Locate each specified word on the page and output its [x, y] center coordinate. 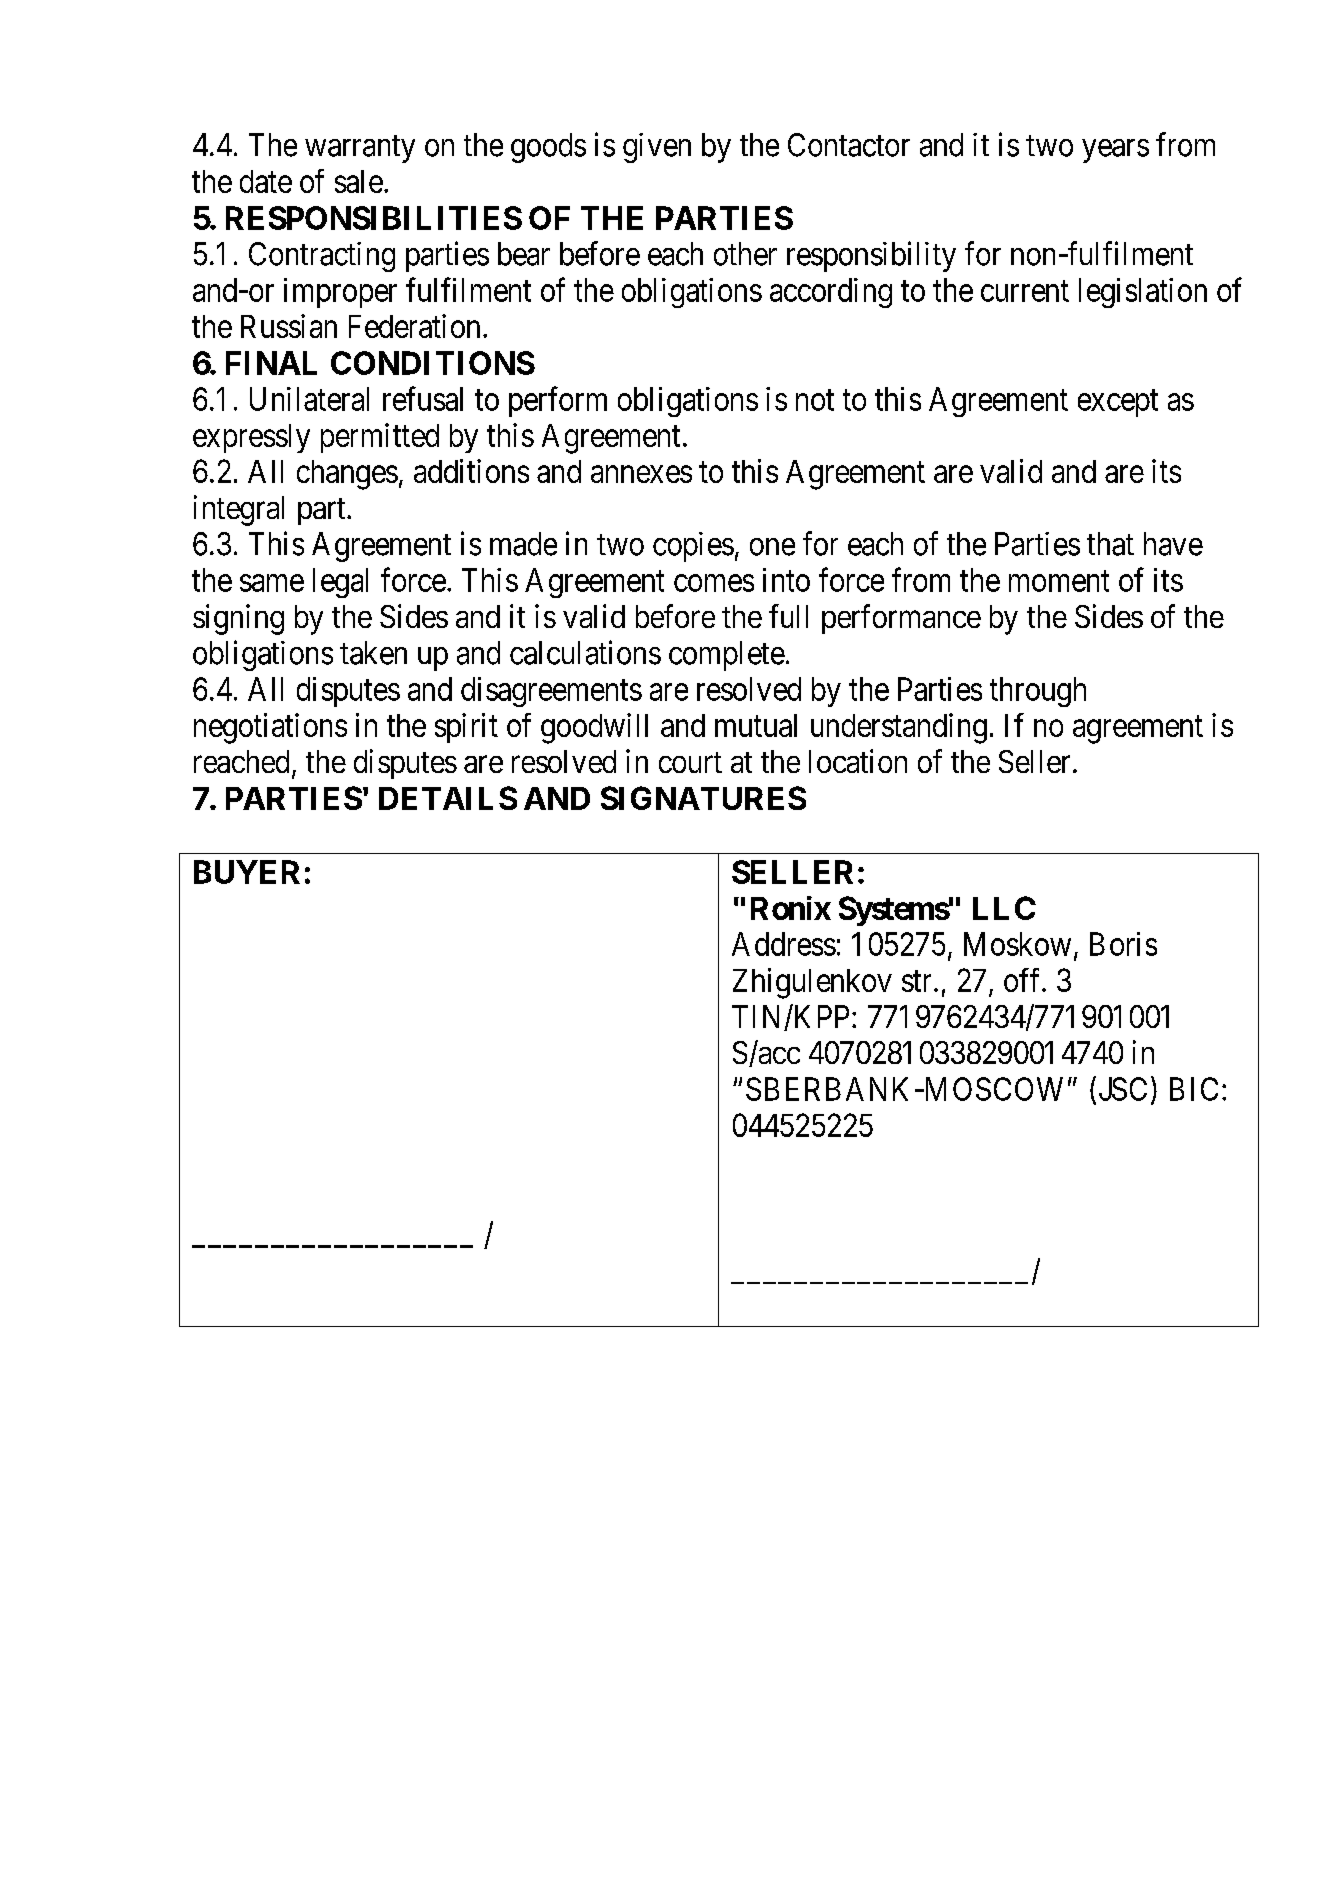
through [1038, 692]
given [657, 148]
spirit [466, 728]
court [690, 762]
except [1118, 403]
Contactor [849, 145]
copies [693, 547]
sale [359, 181]
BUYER [247, 872]
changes [347, 475]
